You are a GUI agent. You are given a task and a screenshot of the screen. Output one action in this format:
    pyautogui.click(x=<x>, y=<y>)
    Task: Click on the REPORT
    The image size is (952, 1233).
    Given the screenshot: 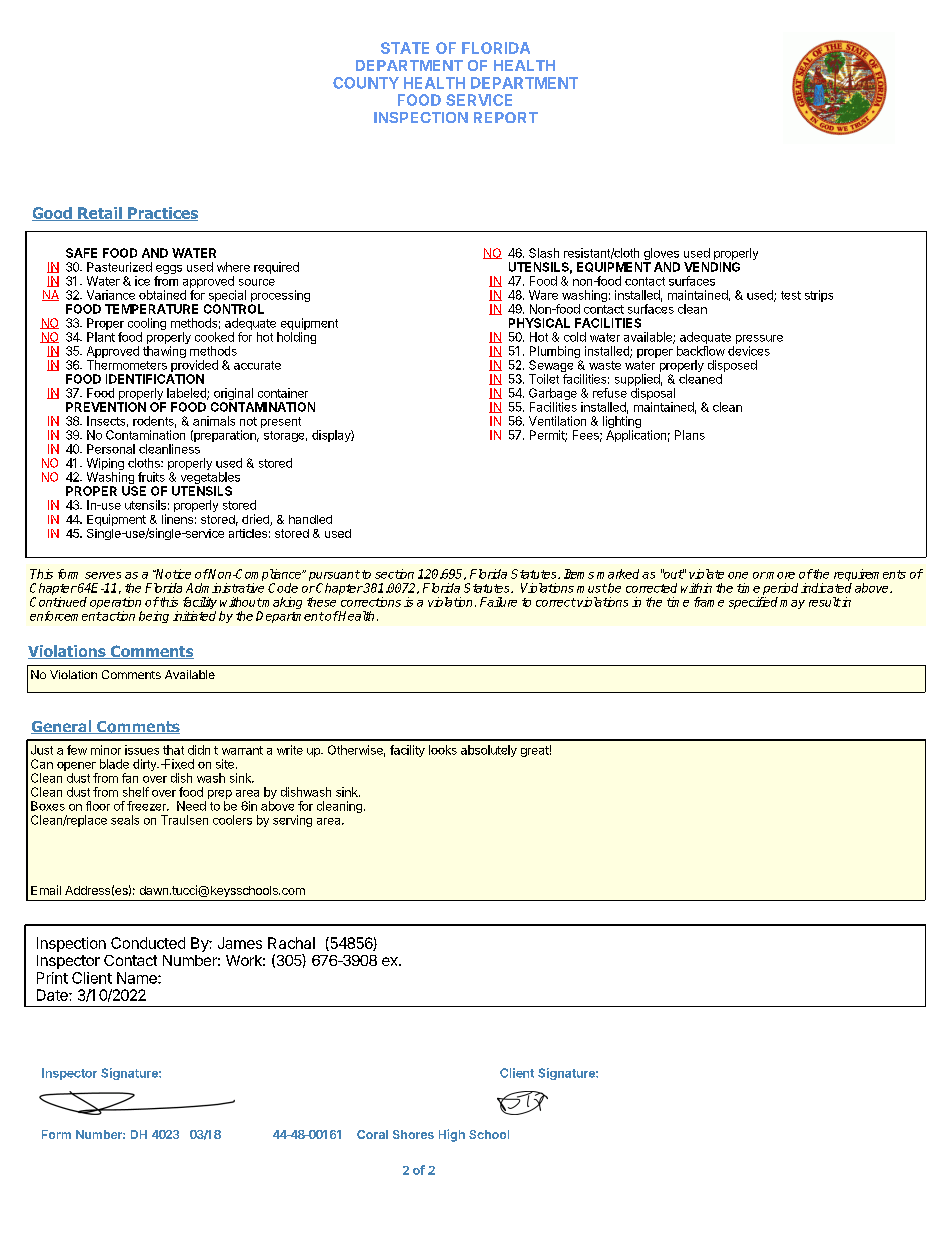 What is the action you would take?
    pyautogui.click(x=506, y=117)
